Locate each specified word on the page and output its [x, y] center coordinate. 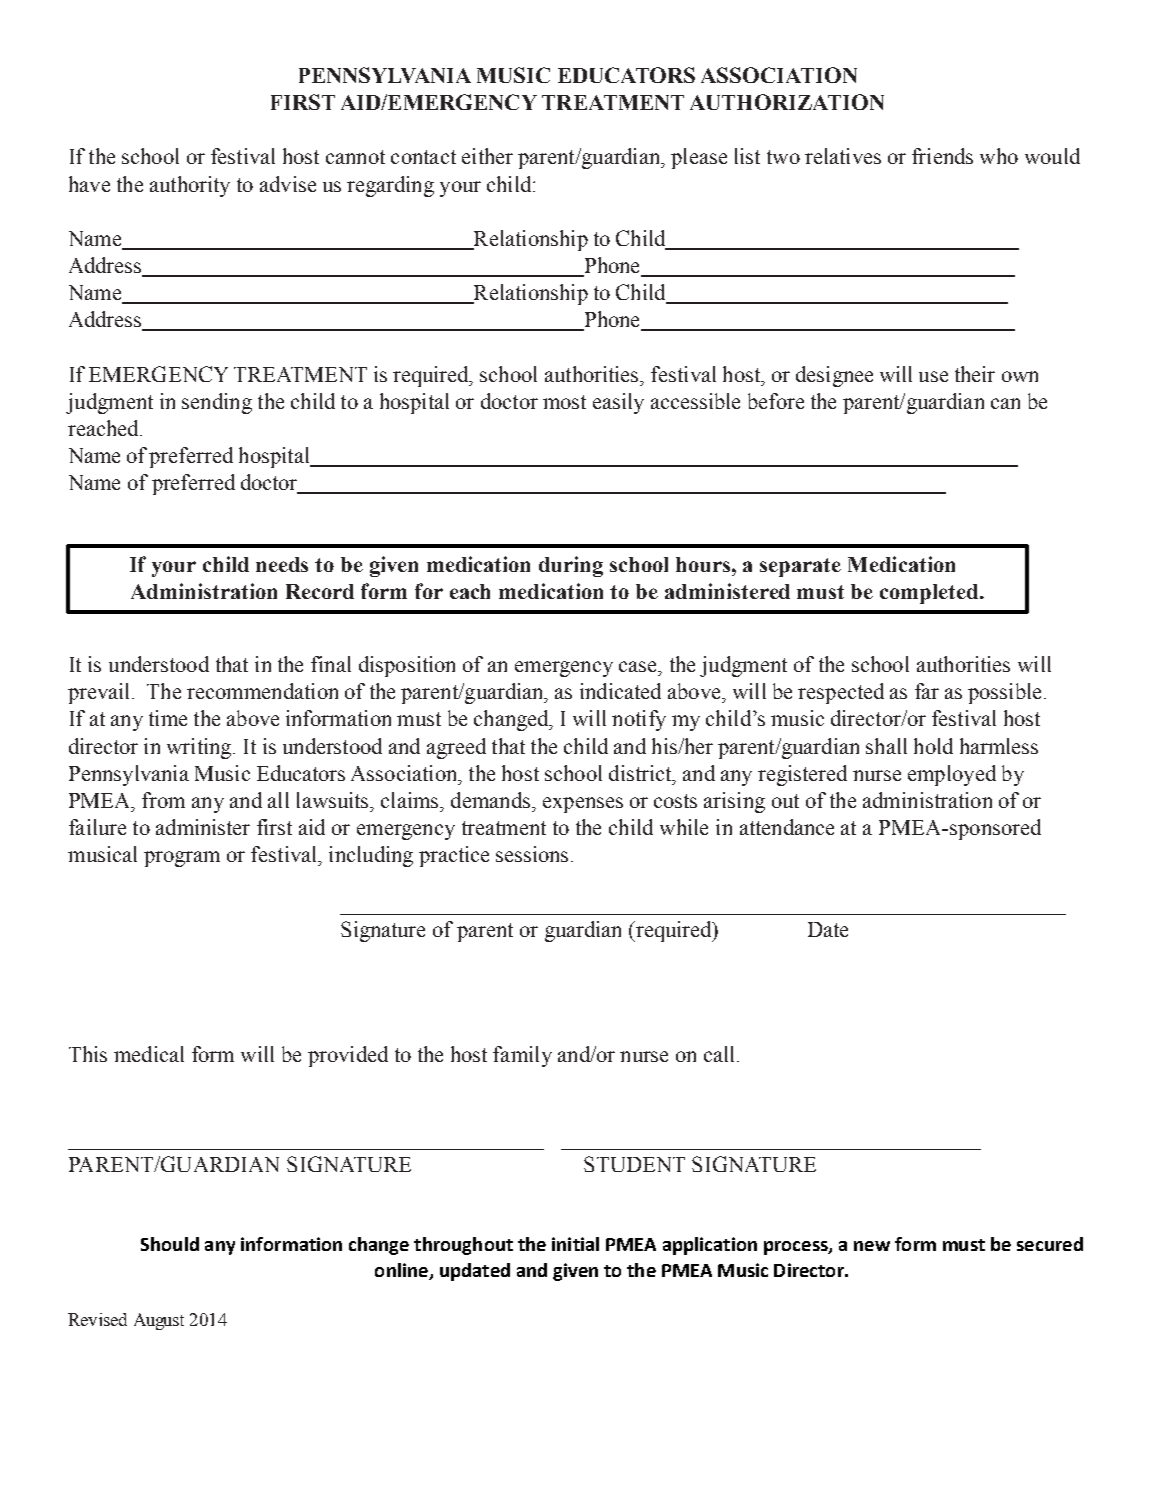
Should [170, 1244]
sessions [534, 854]
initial [575, 1244]
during [571, 566]
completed [930, 594]
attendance [787, 827]
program [182, 859]
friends [942, 156]
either [487, 156]
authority [190, 186]
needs [282, 564]
